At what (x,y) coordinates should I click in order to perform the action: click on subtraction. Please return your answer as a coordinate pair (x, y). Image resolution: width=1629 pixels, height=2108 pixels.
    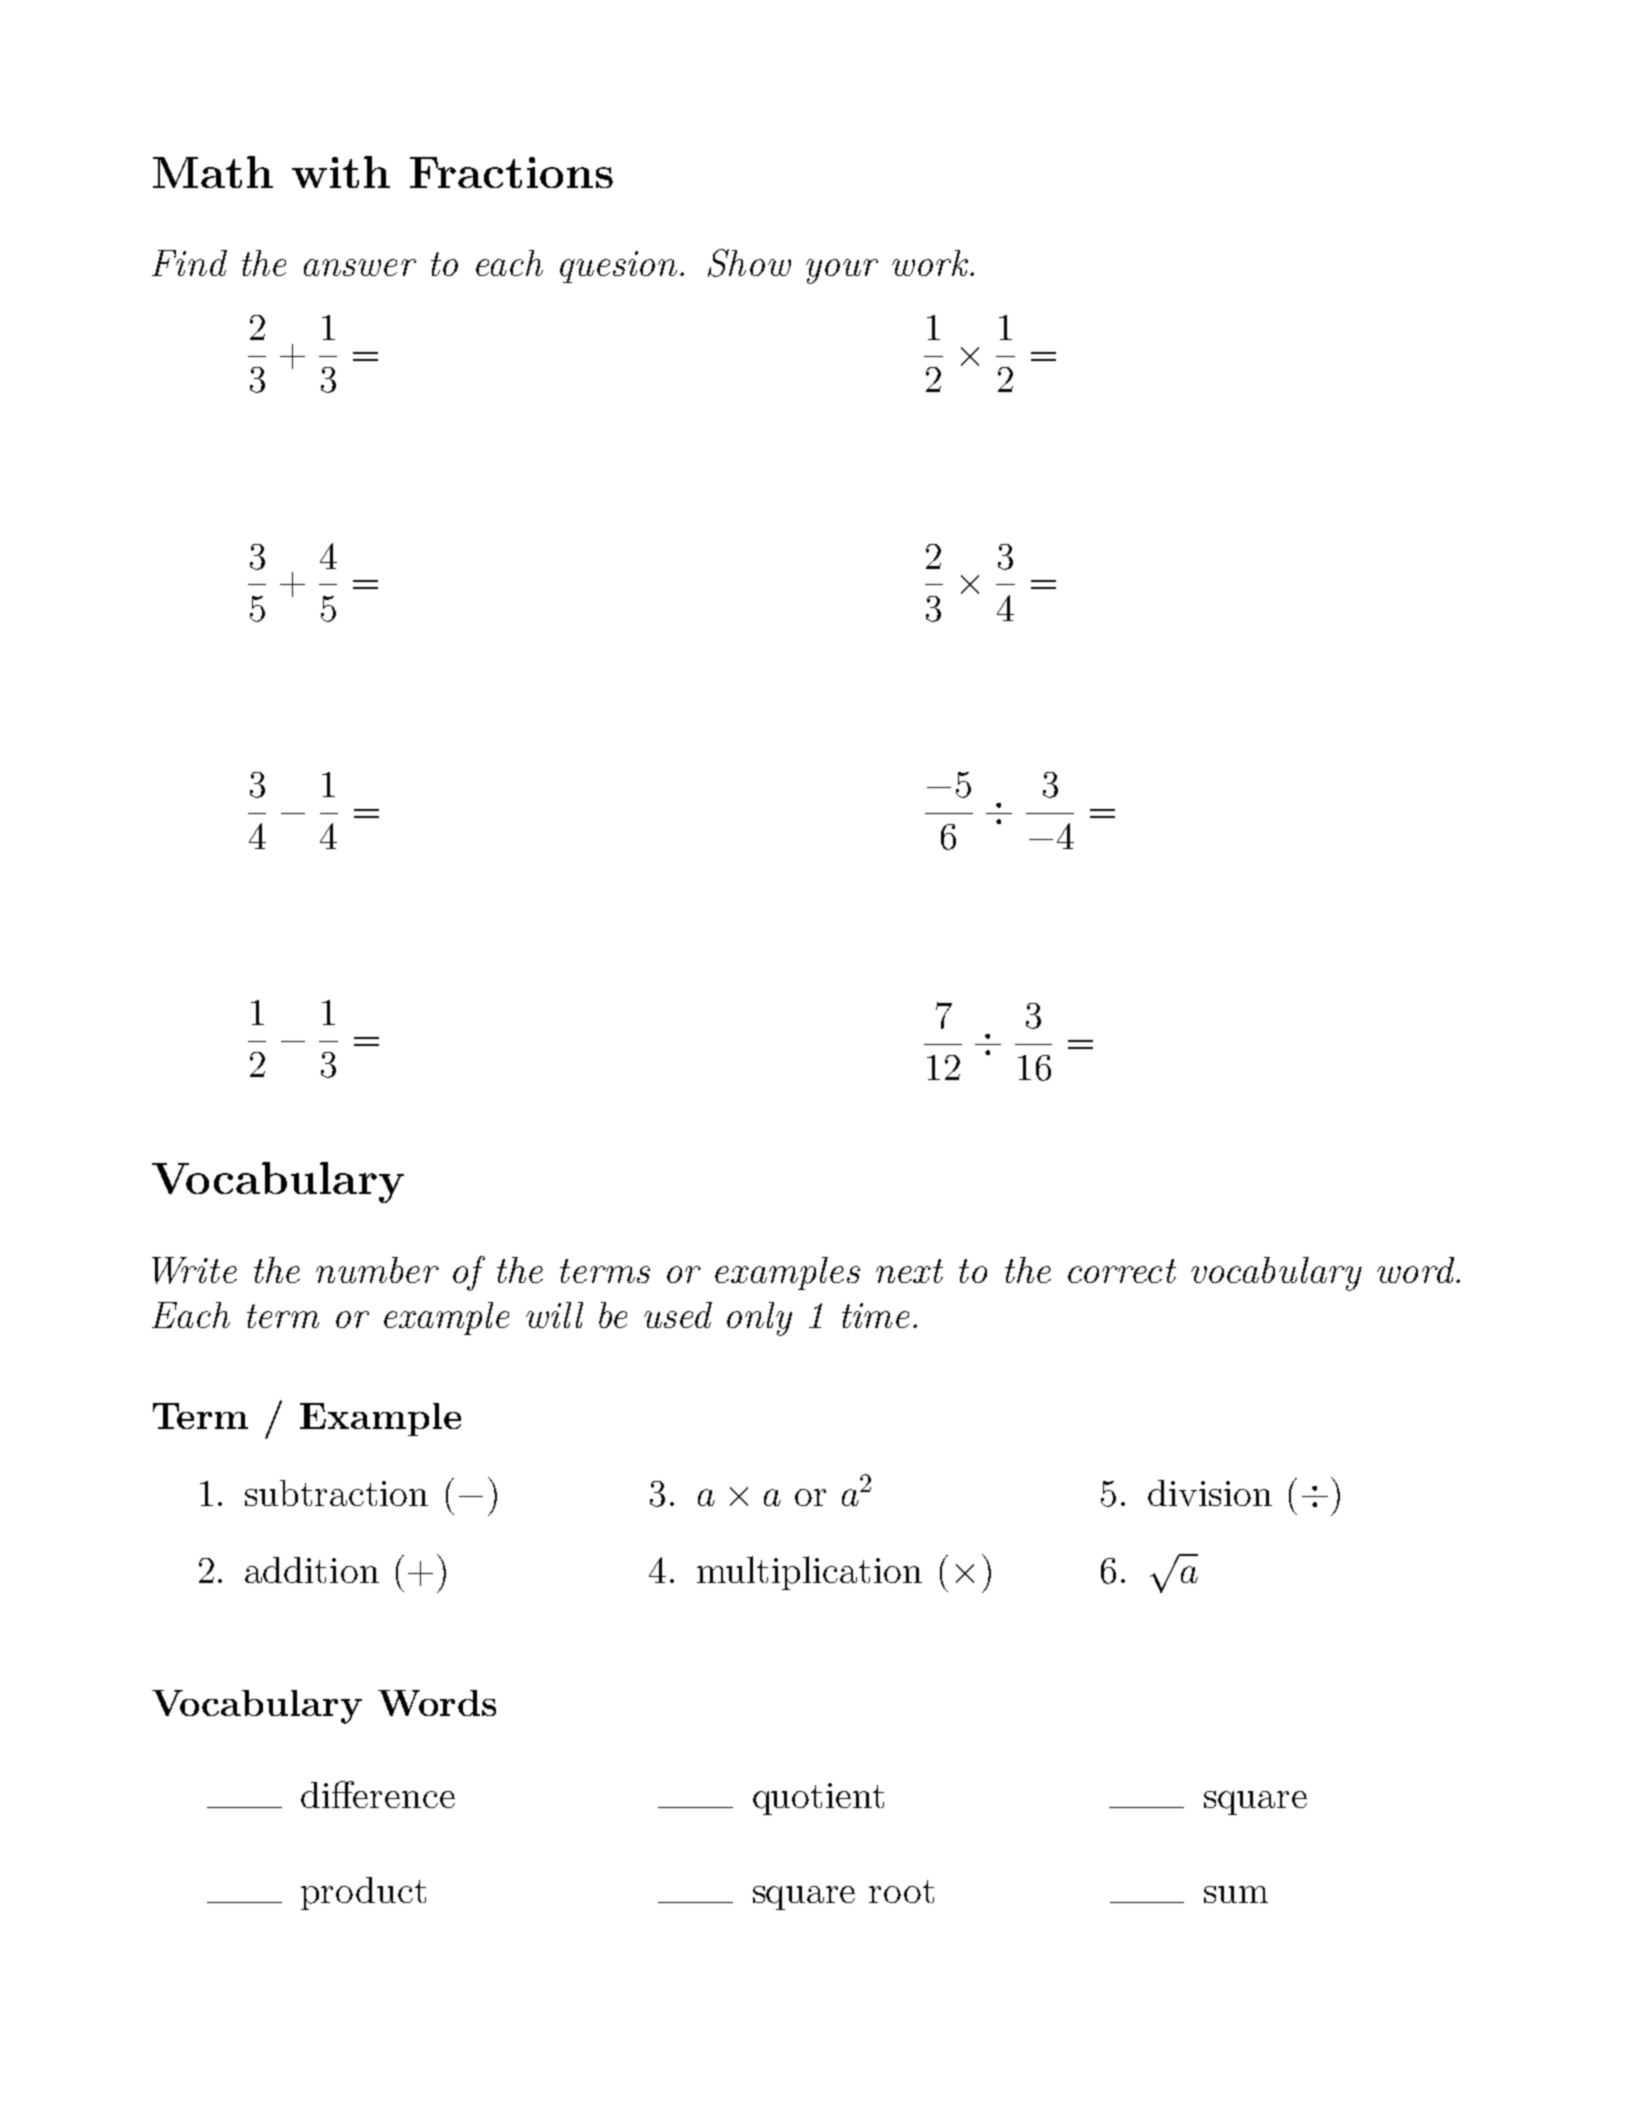
    Looking at the image, I should click on (336, 1493).
